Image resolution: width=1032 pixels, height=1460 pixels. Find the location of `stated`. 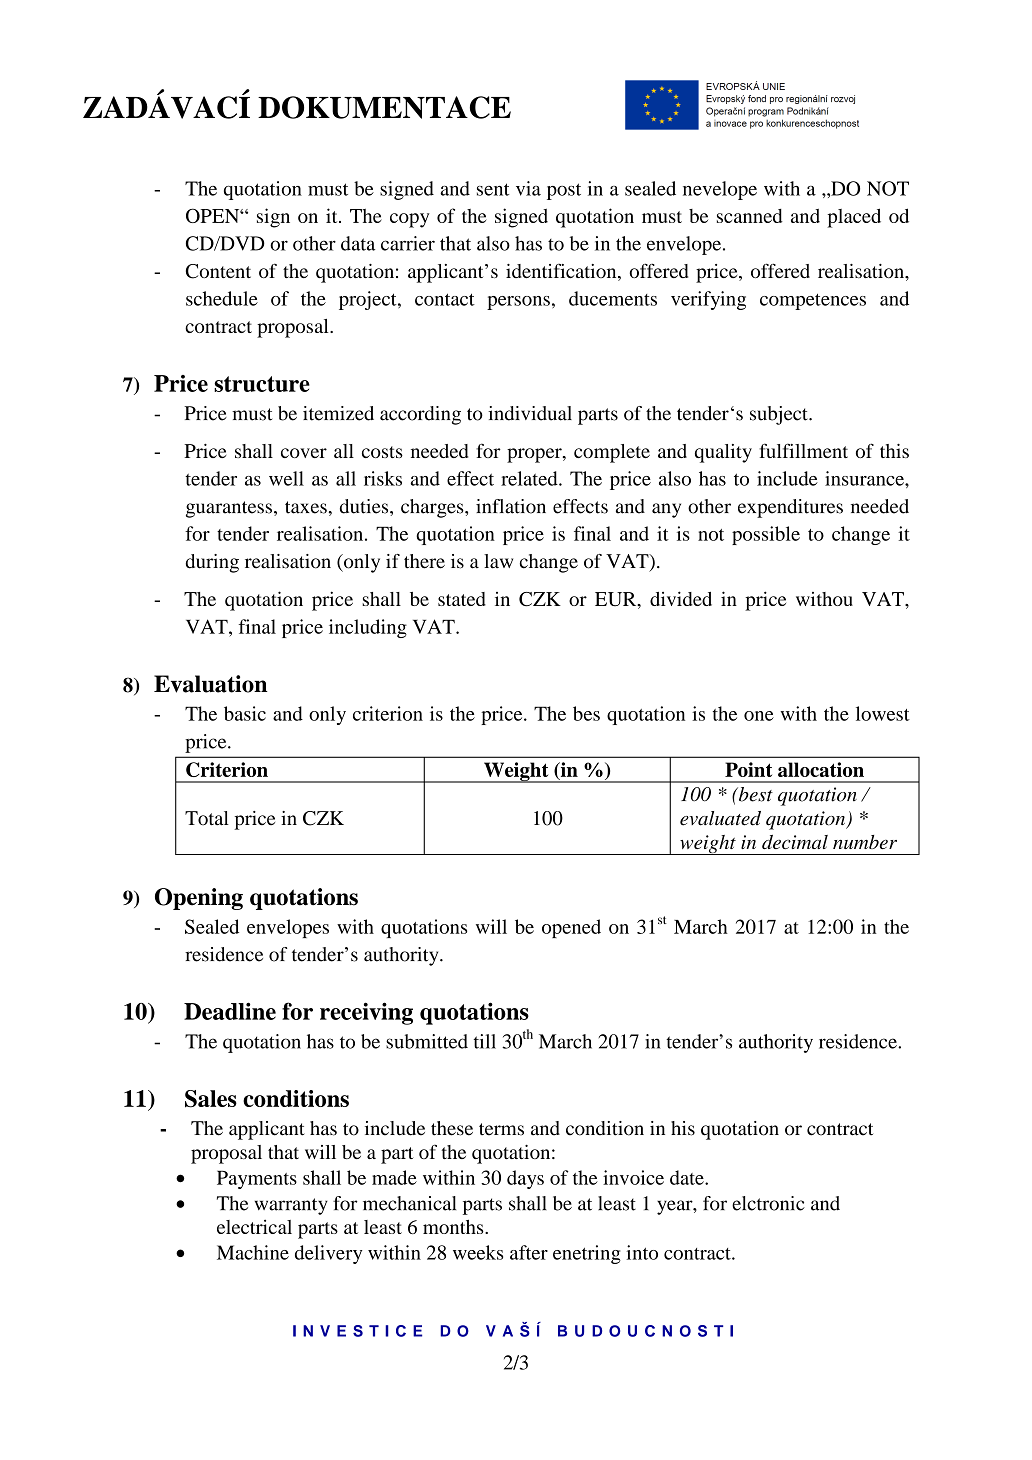

stated is located at coordinates (462, 599).
